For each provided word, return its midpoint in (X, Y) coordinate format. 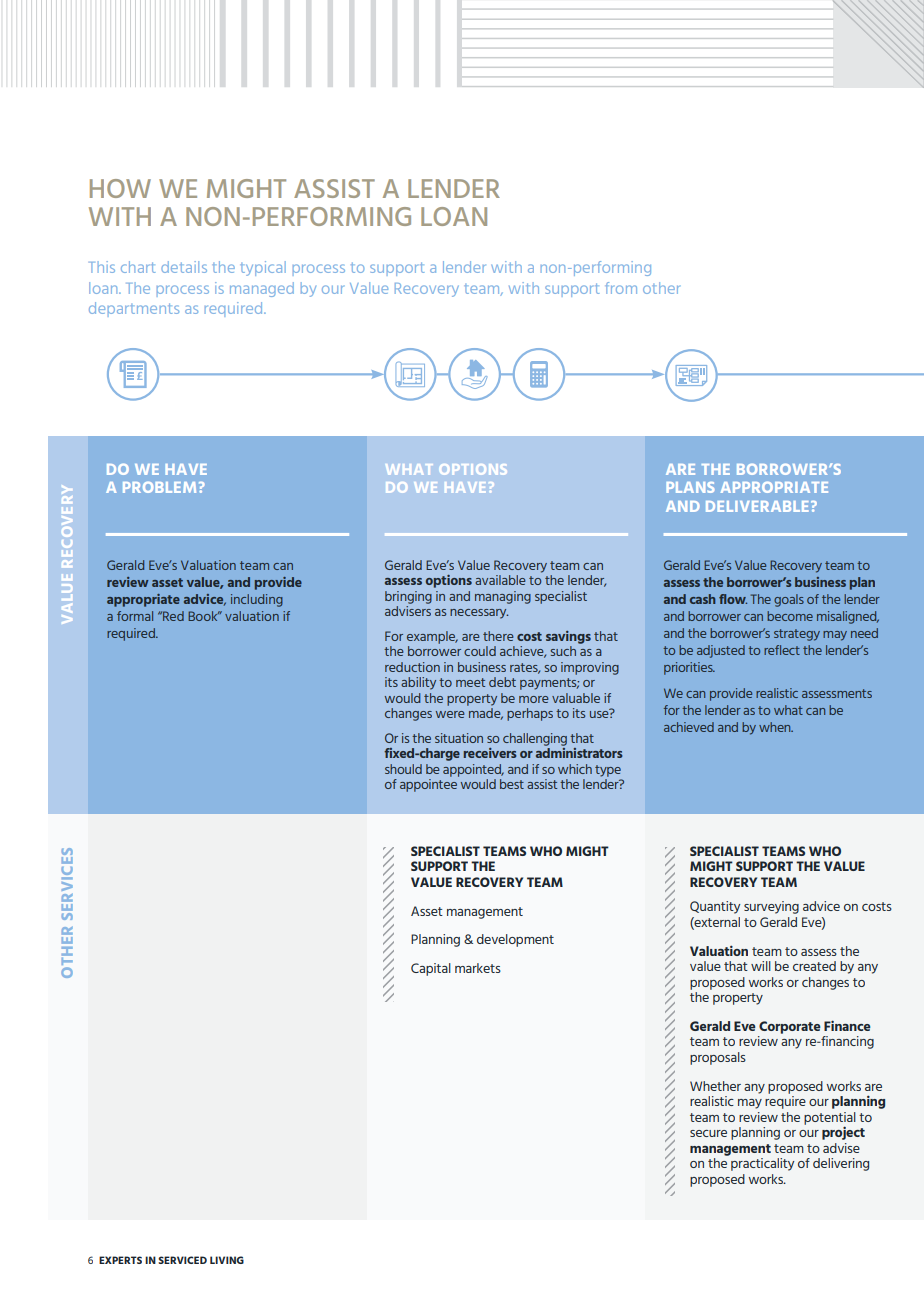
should (403, 769)
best (512, 784)
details (184, 267)
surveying (771, 907)
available (500, 580)
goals (789, 600)
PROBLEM (159, 487)
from (621, 288)
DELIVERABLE (757, 506)
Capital (431, 969)
